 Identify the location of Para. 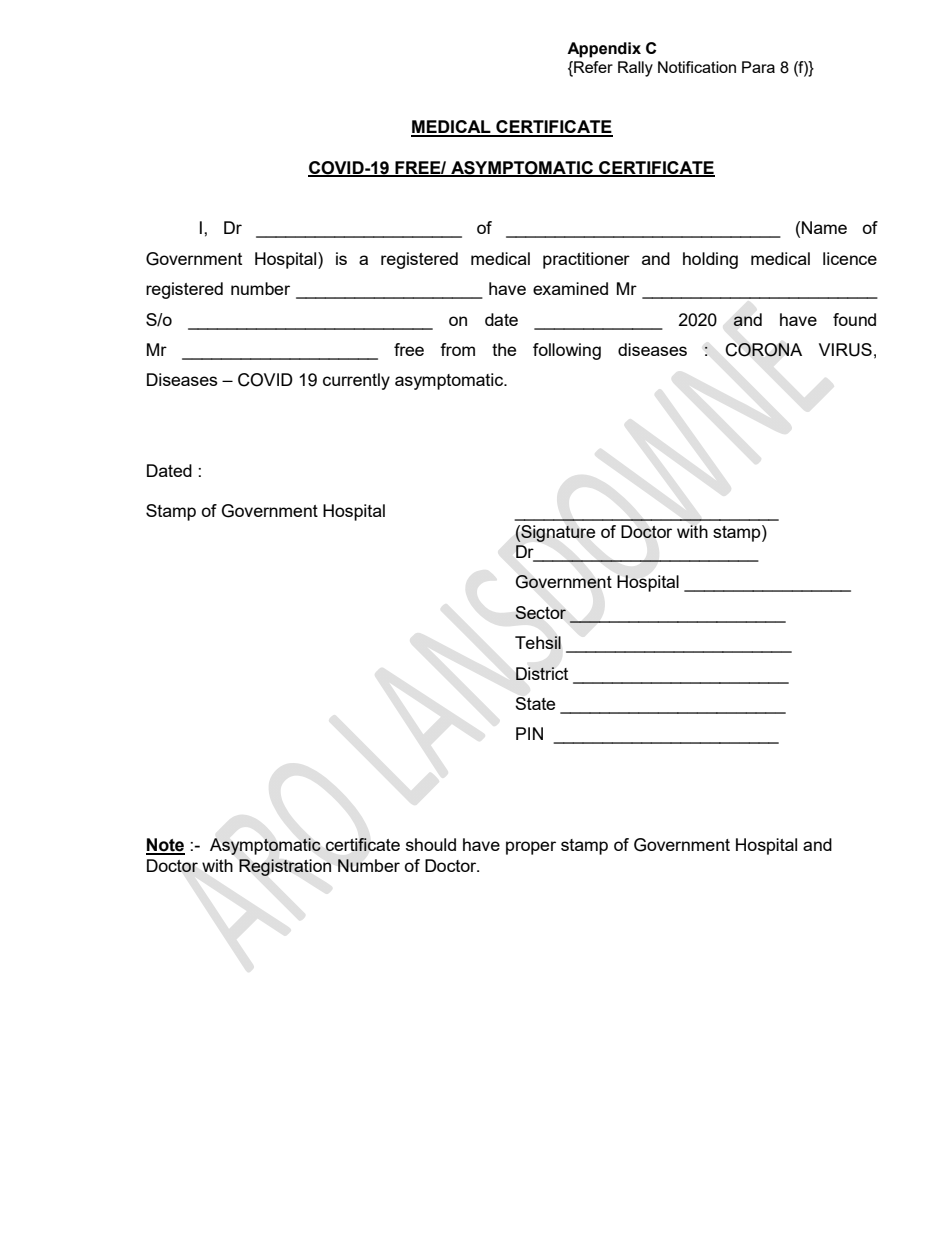
(758, 67).
